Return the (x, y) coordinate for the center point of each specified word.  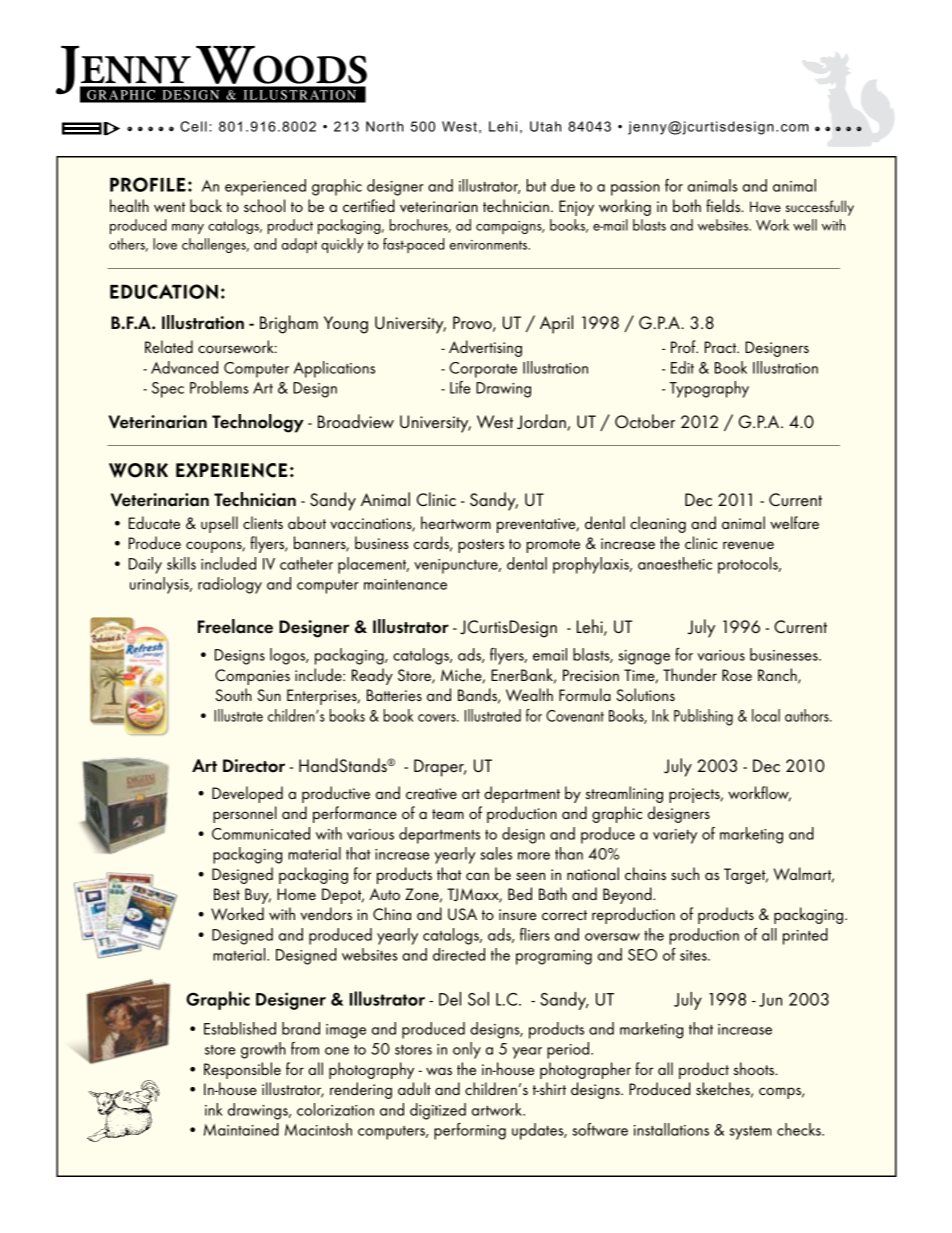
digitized (438, 1111)
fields (724, 205)
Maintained (241, 1129)
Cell (193, 126)
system (751, 1133)
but (536, 185)
